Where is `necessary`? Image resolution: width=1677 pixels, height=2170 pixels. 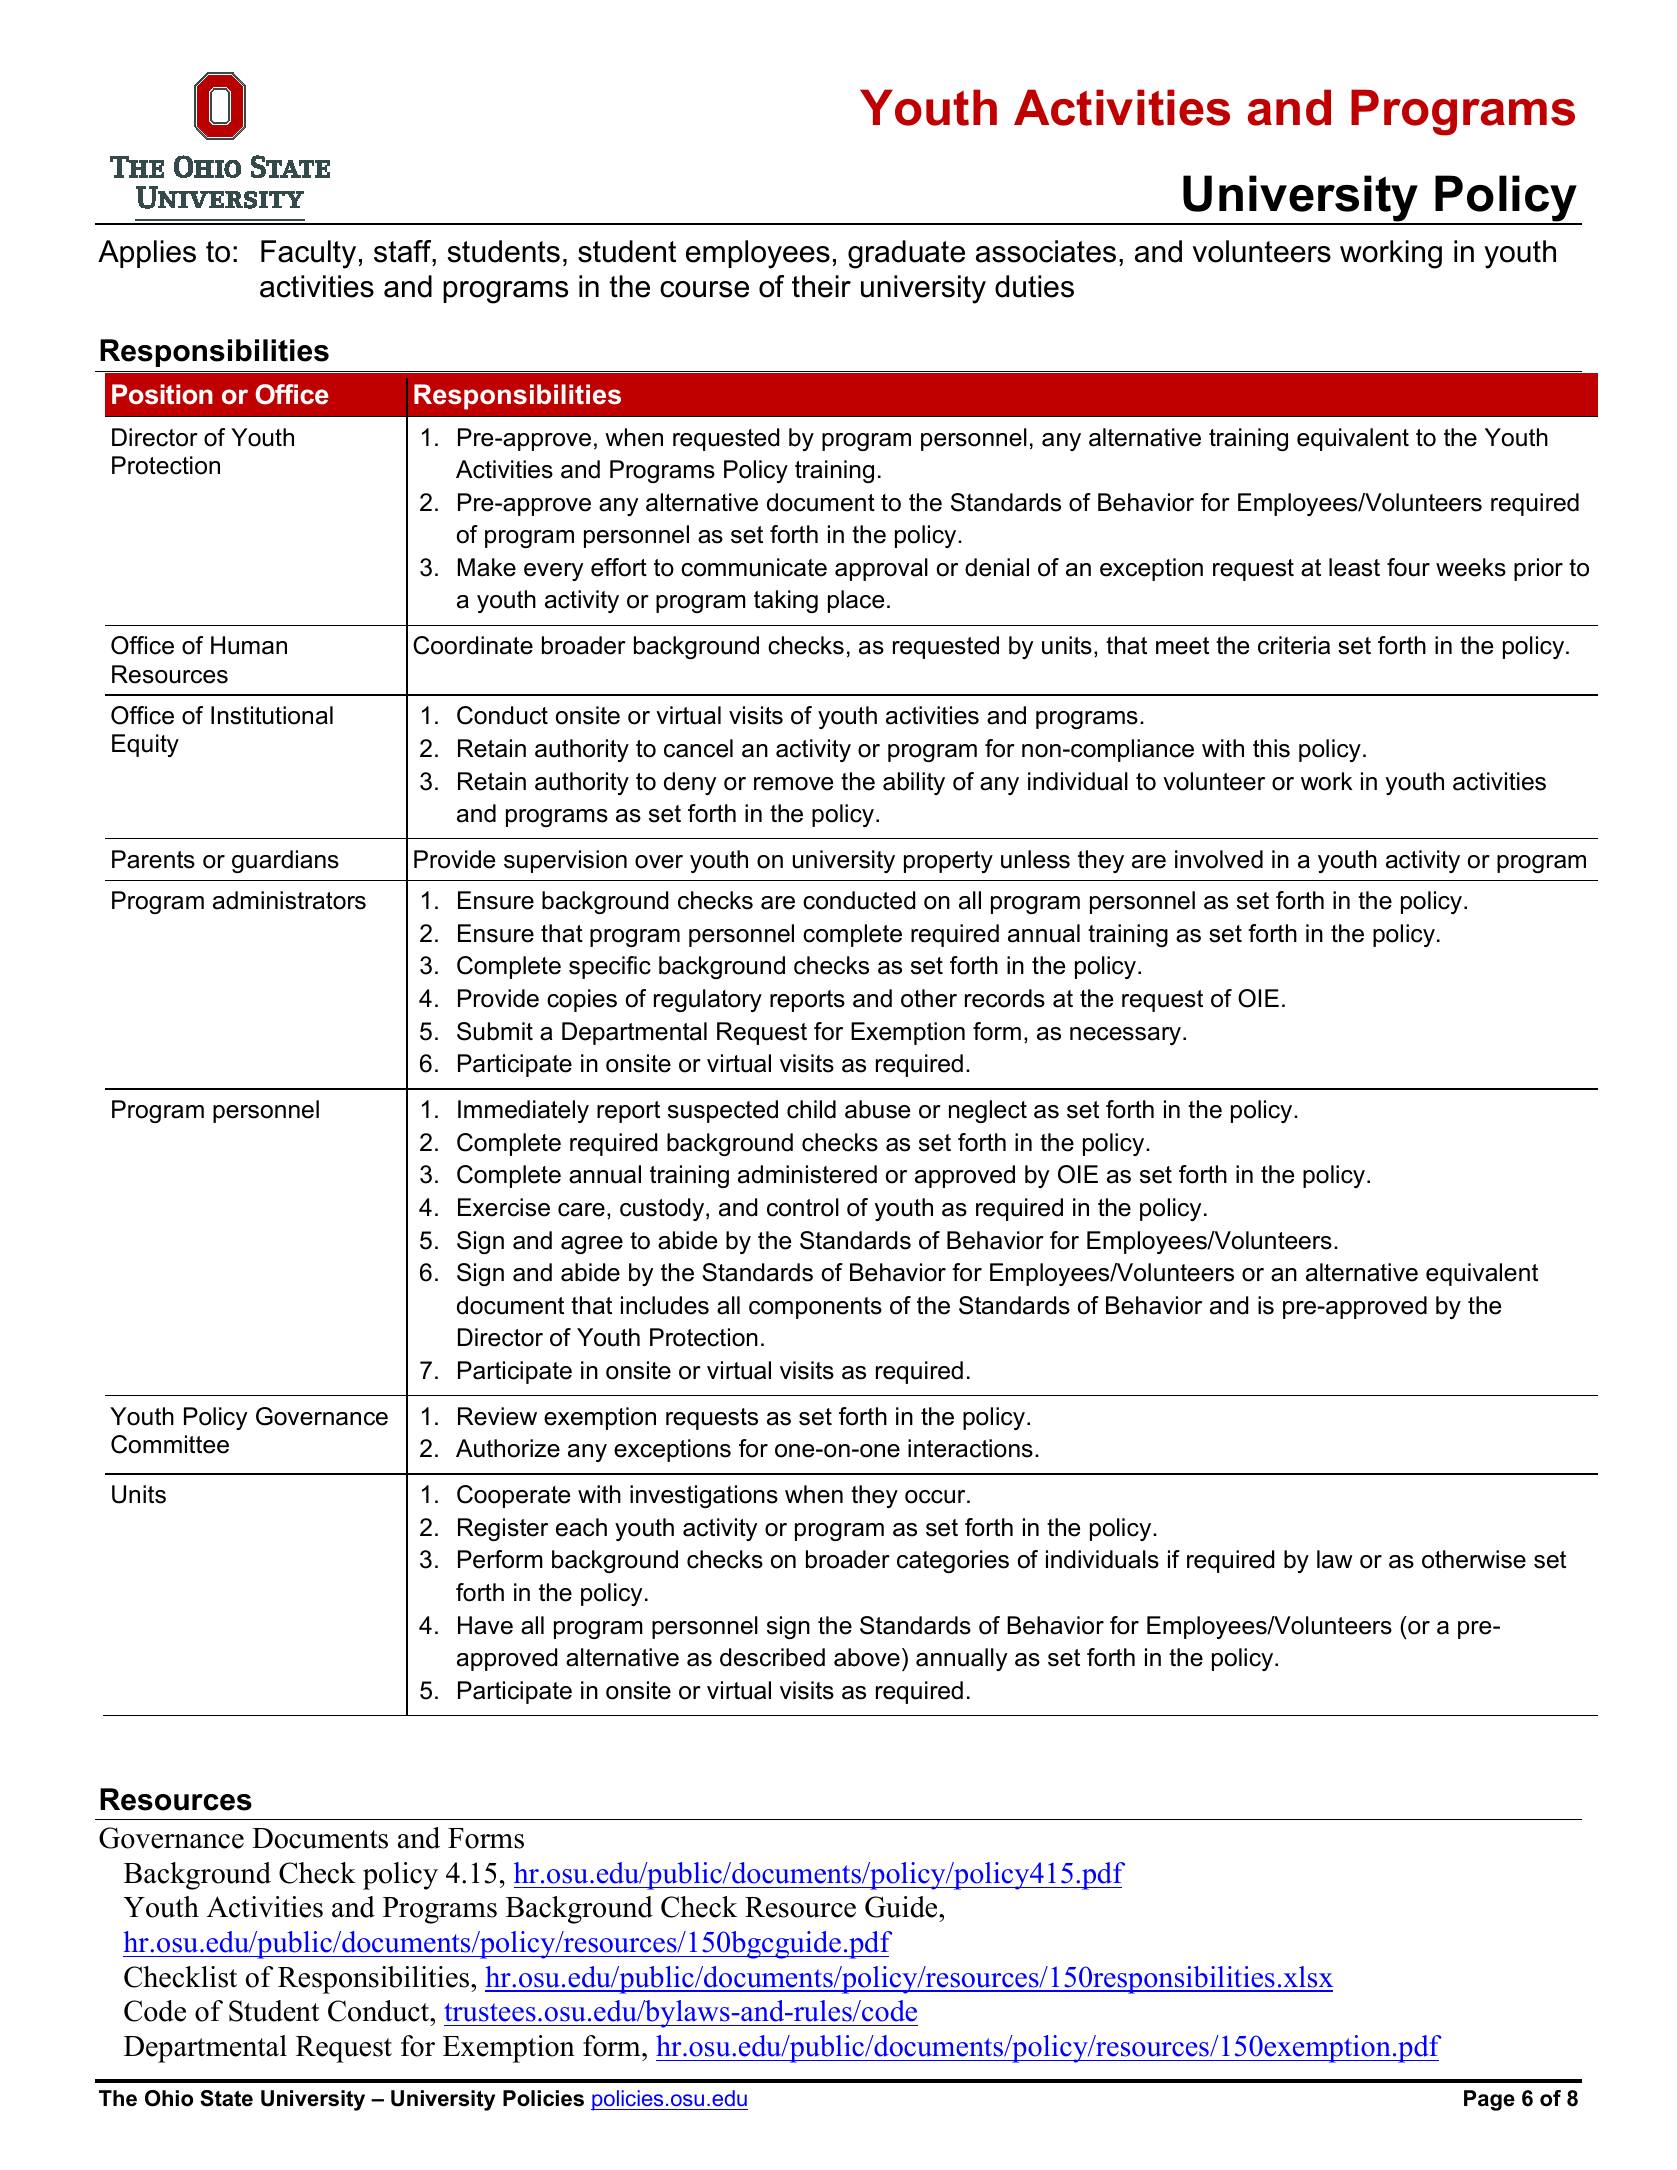
necessary is located at coordinates (1127, 1036).
